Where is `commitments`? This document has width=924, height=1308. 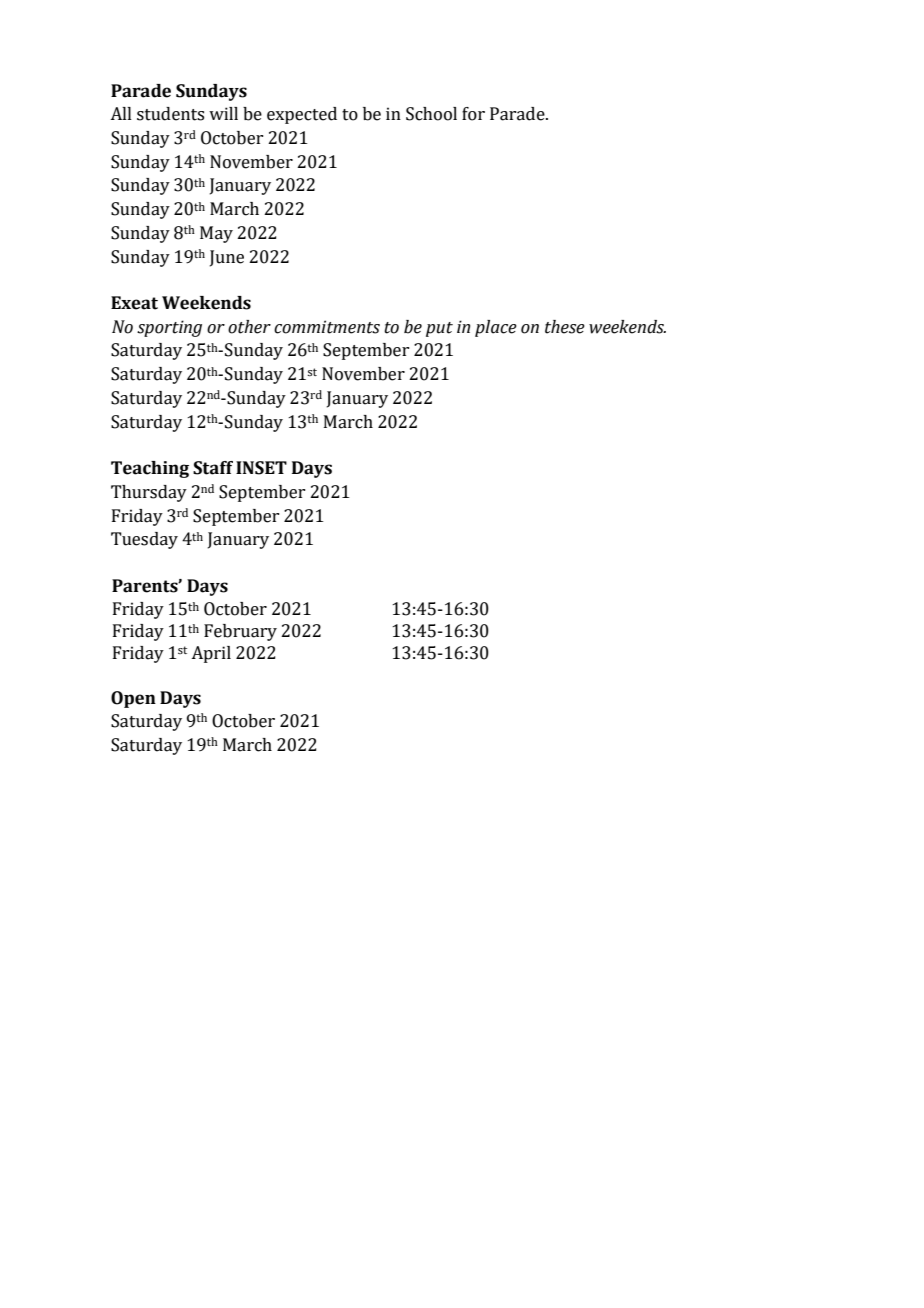 commitments is located at coordinates (327, 327).
